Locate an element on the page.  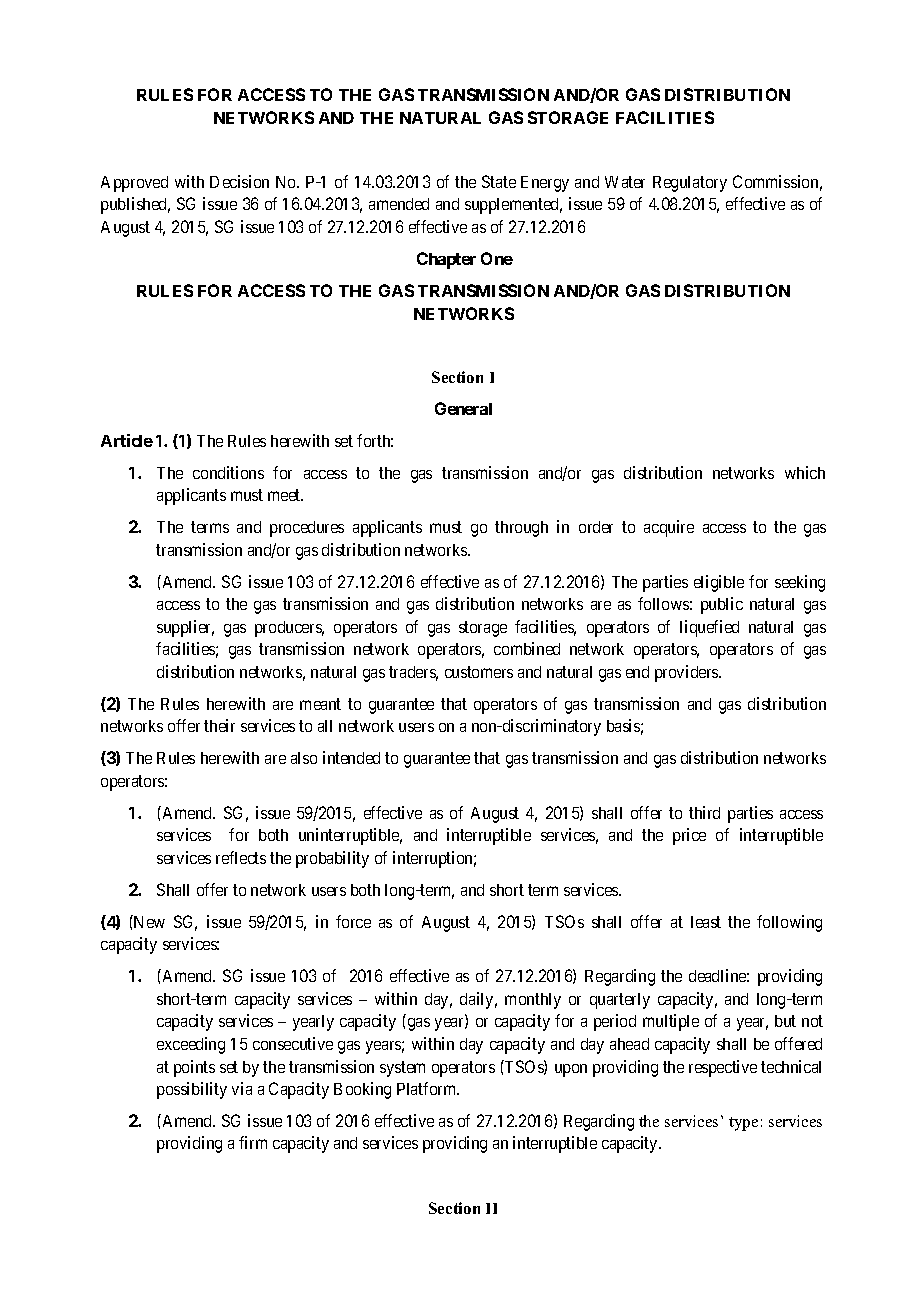
acquire is located at coordinates (669, 528).
